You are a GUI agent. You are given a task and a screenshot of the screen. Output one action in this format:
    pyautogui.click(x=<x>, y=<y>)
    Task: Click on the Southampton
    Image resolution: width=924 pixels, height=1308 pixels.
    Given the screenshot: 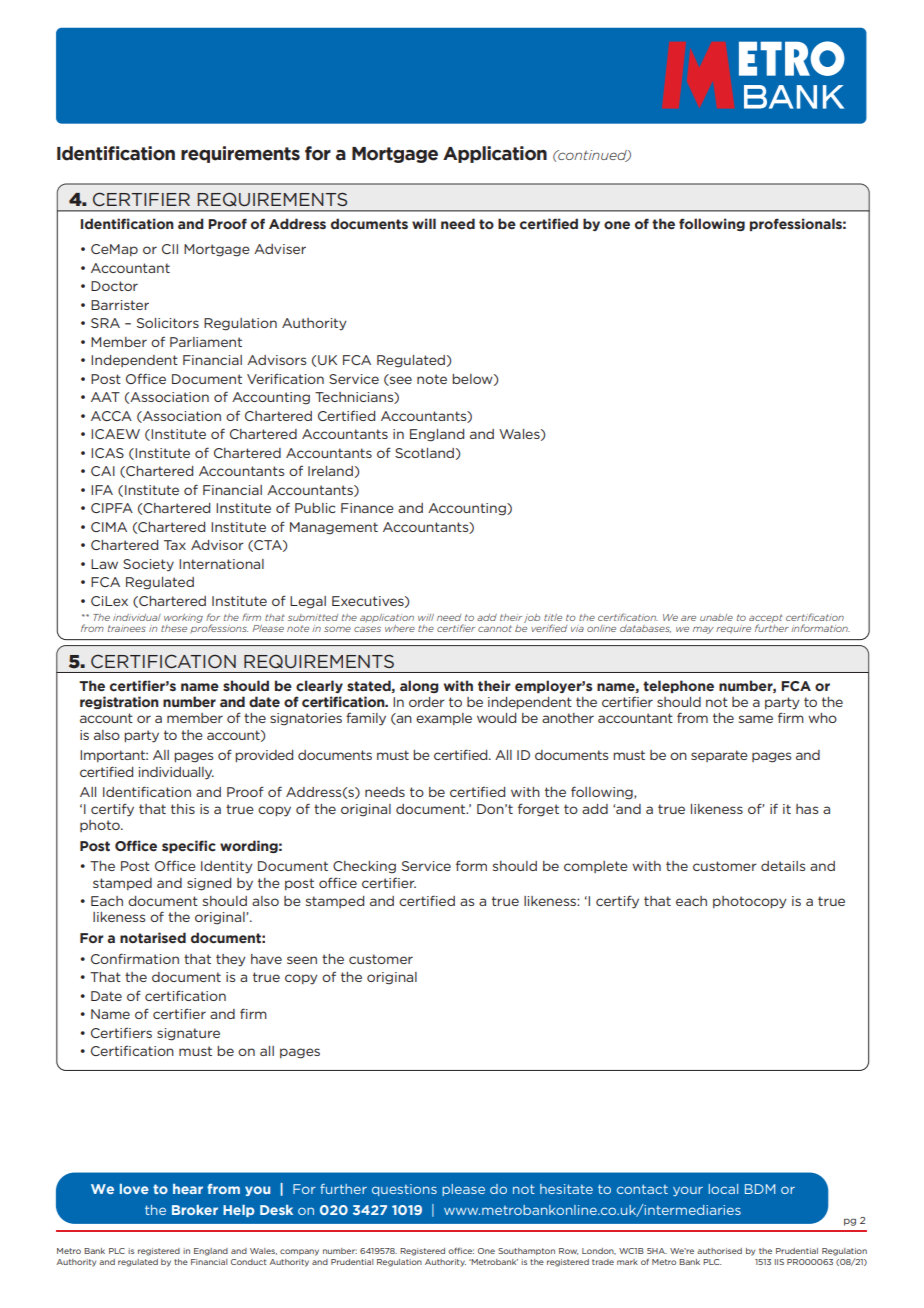 What is the action you would take?
    pyautogui.click(x=526, y=1251)
